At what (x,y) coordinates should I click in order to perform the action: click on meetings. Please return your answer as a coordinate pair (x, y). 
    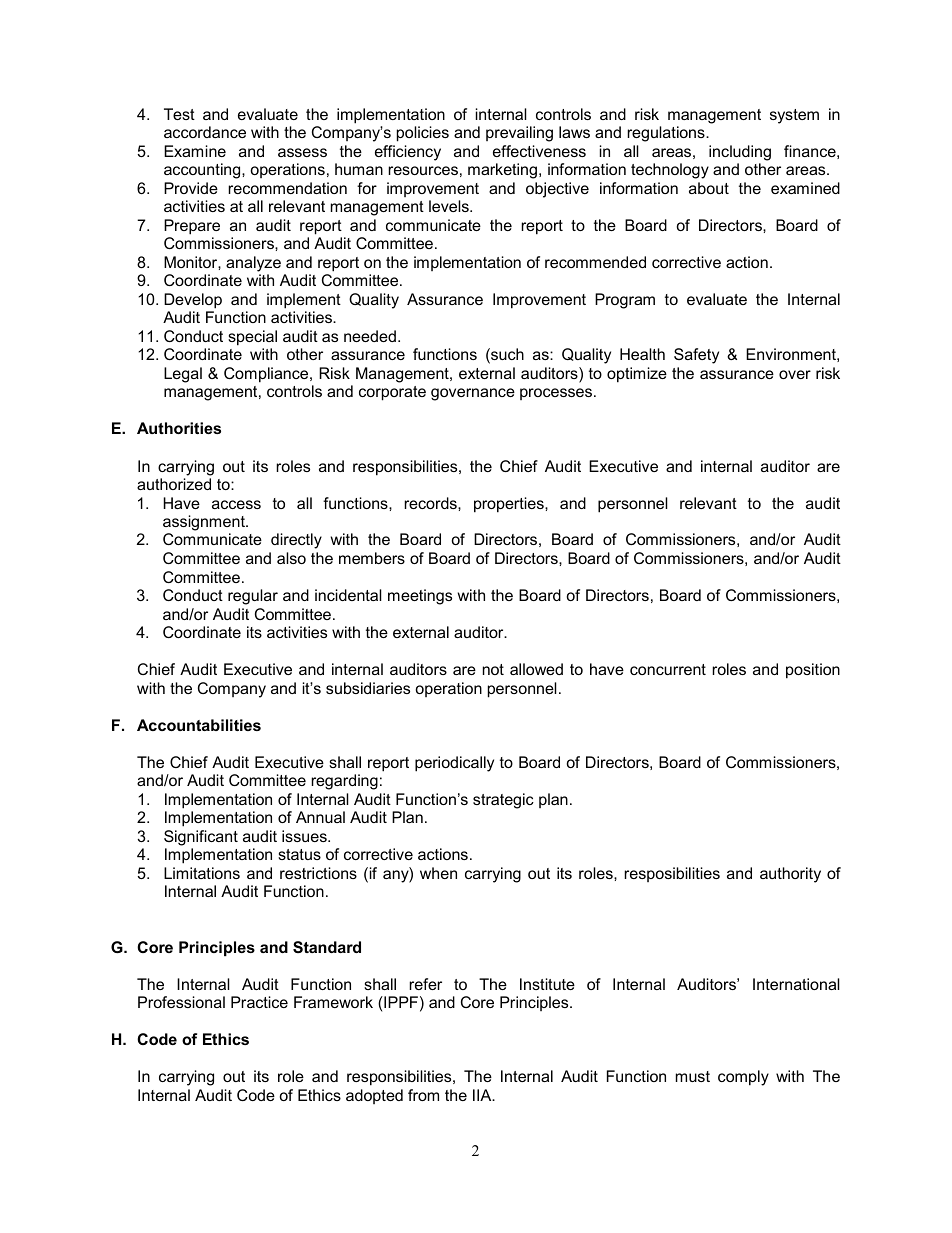
    Looking at the image, I should click on (420, 597).
